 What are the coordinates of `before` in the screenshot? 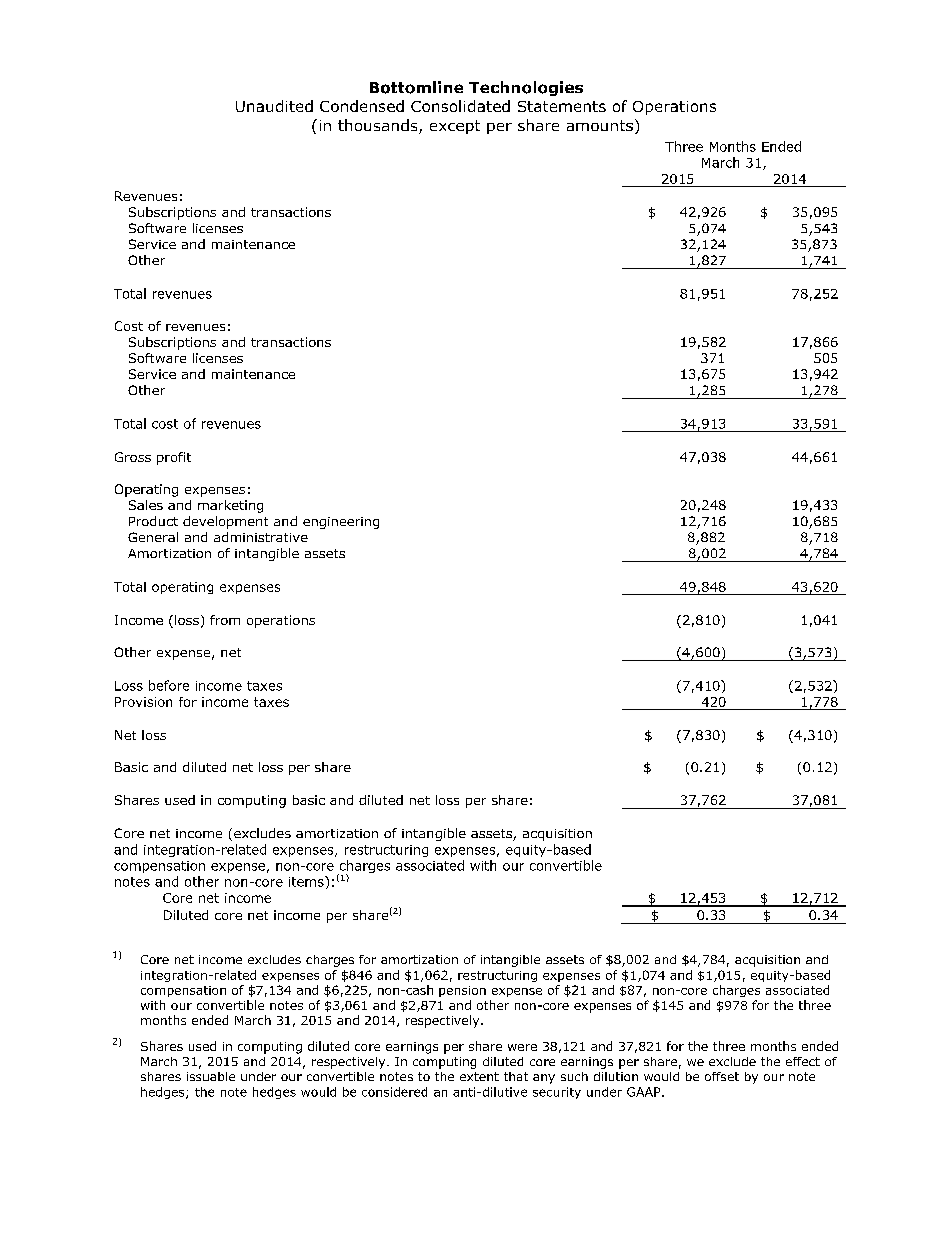 It's located at (169, 685).
